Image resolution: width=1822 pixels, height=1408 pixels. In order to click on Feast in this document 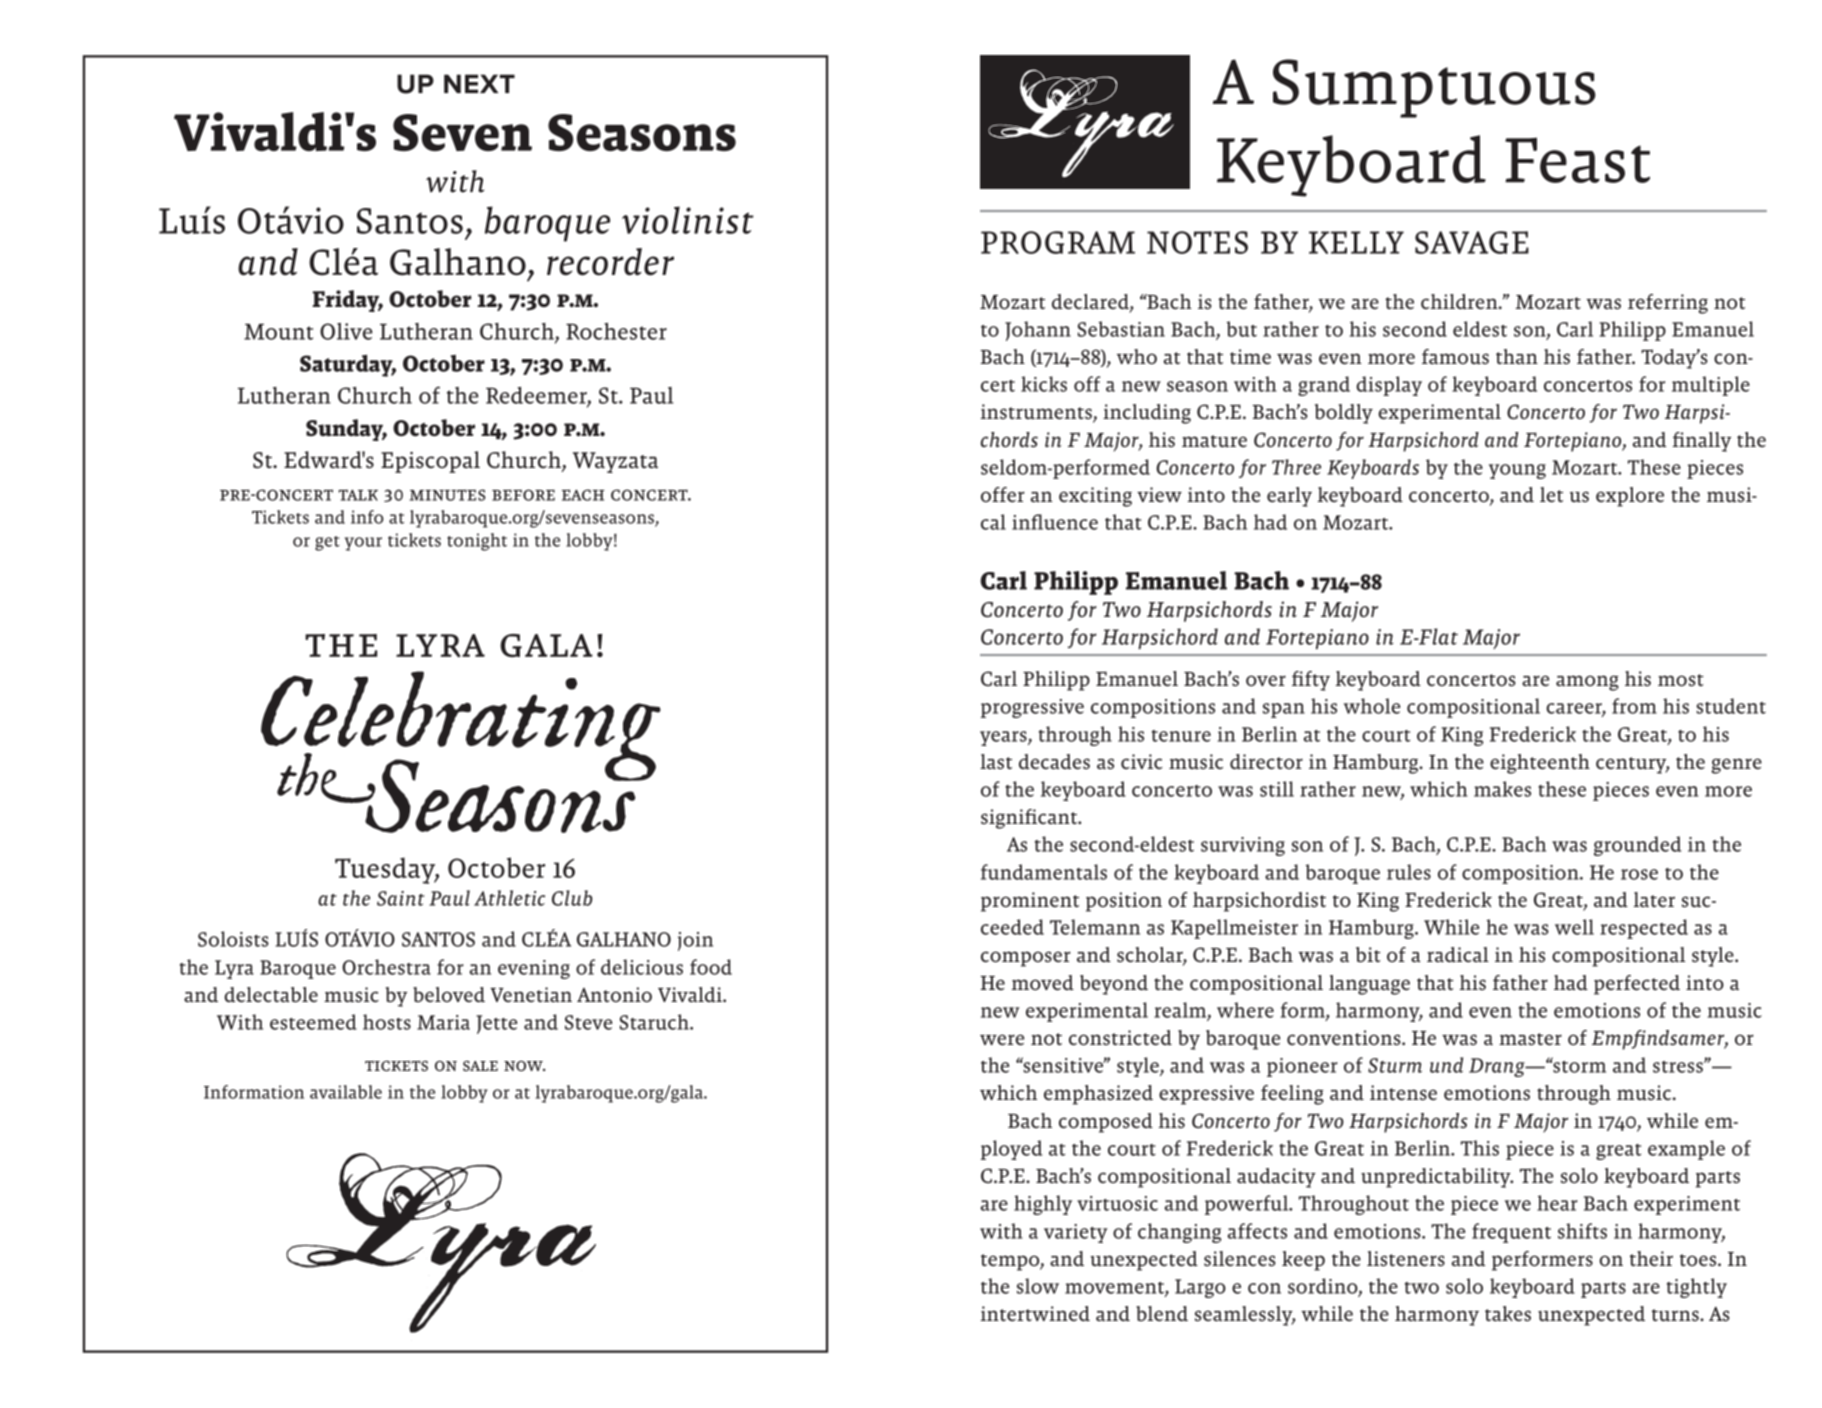, I will do `click(1577, 160)`.
